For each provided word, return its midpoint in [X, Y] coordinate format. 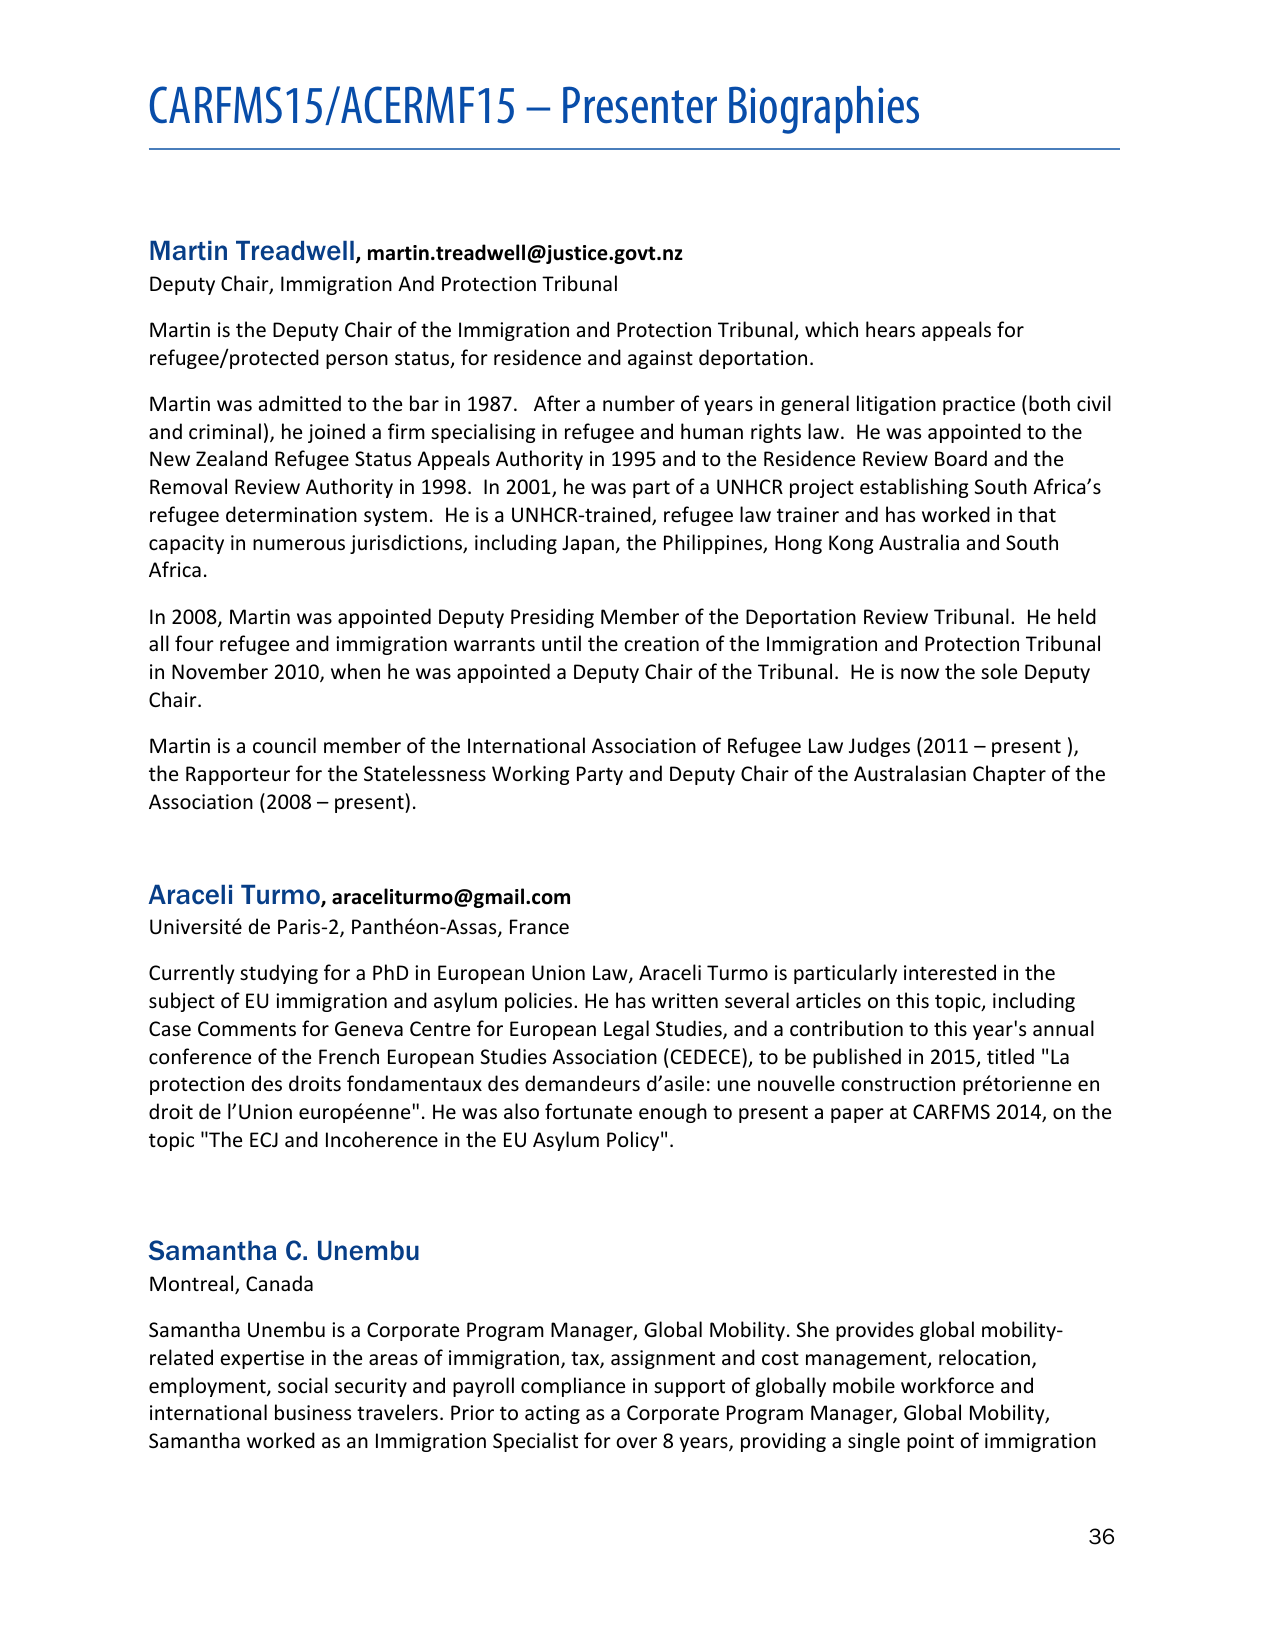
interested [950, 972]
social [303, 1385]
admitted [300, 403]
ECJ [264, 1139]
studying [279, 974]
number [639, 403]
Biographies [824, 110]
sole [999, 671]
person [357, 361]
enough [673, 1113]
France [539, 927]
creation [661, 644]
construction [898, 1084]
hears [890, 329]
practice [979, 405]
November [220, 671]
